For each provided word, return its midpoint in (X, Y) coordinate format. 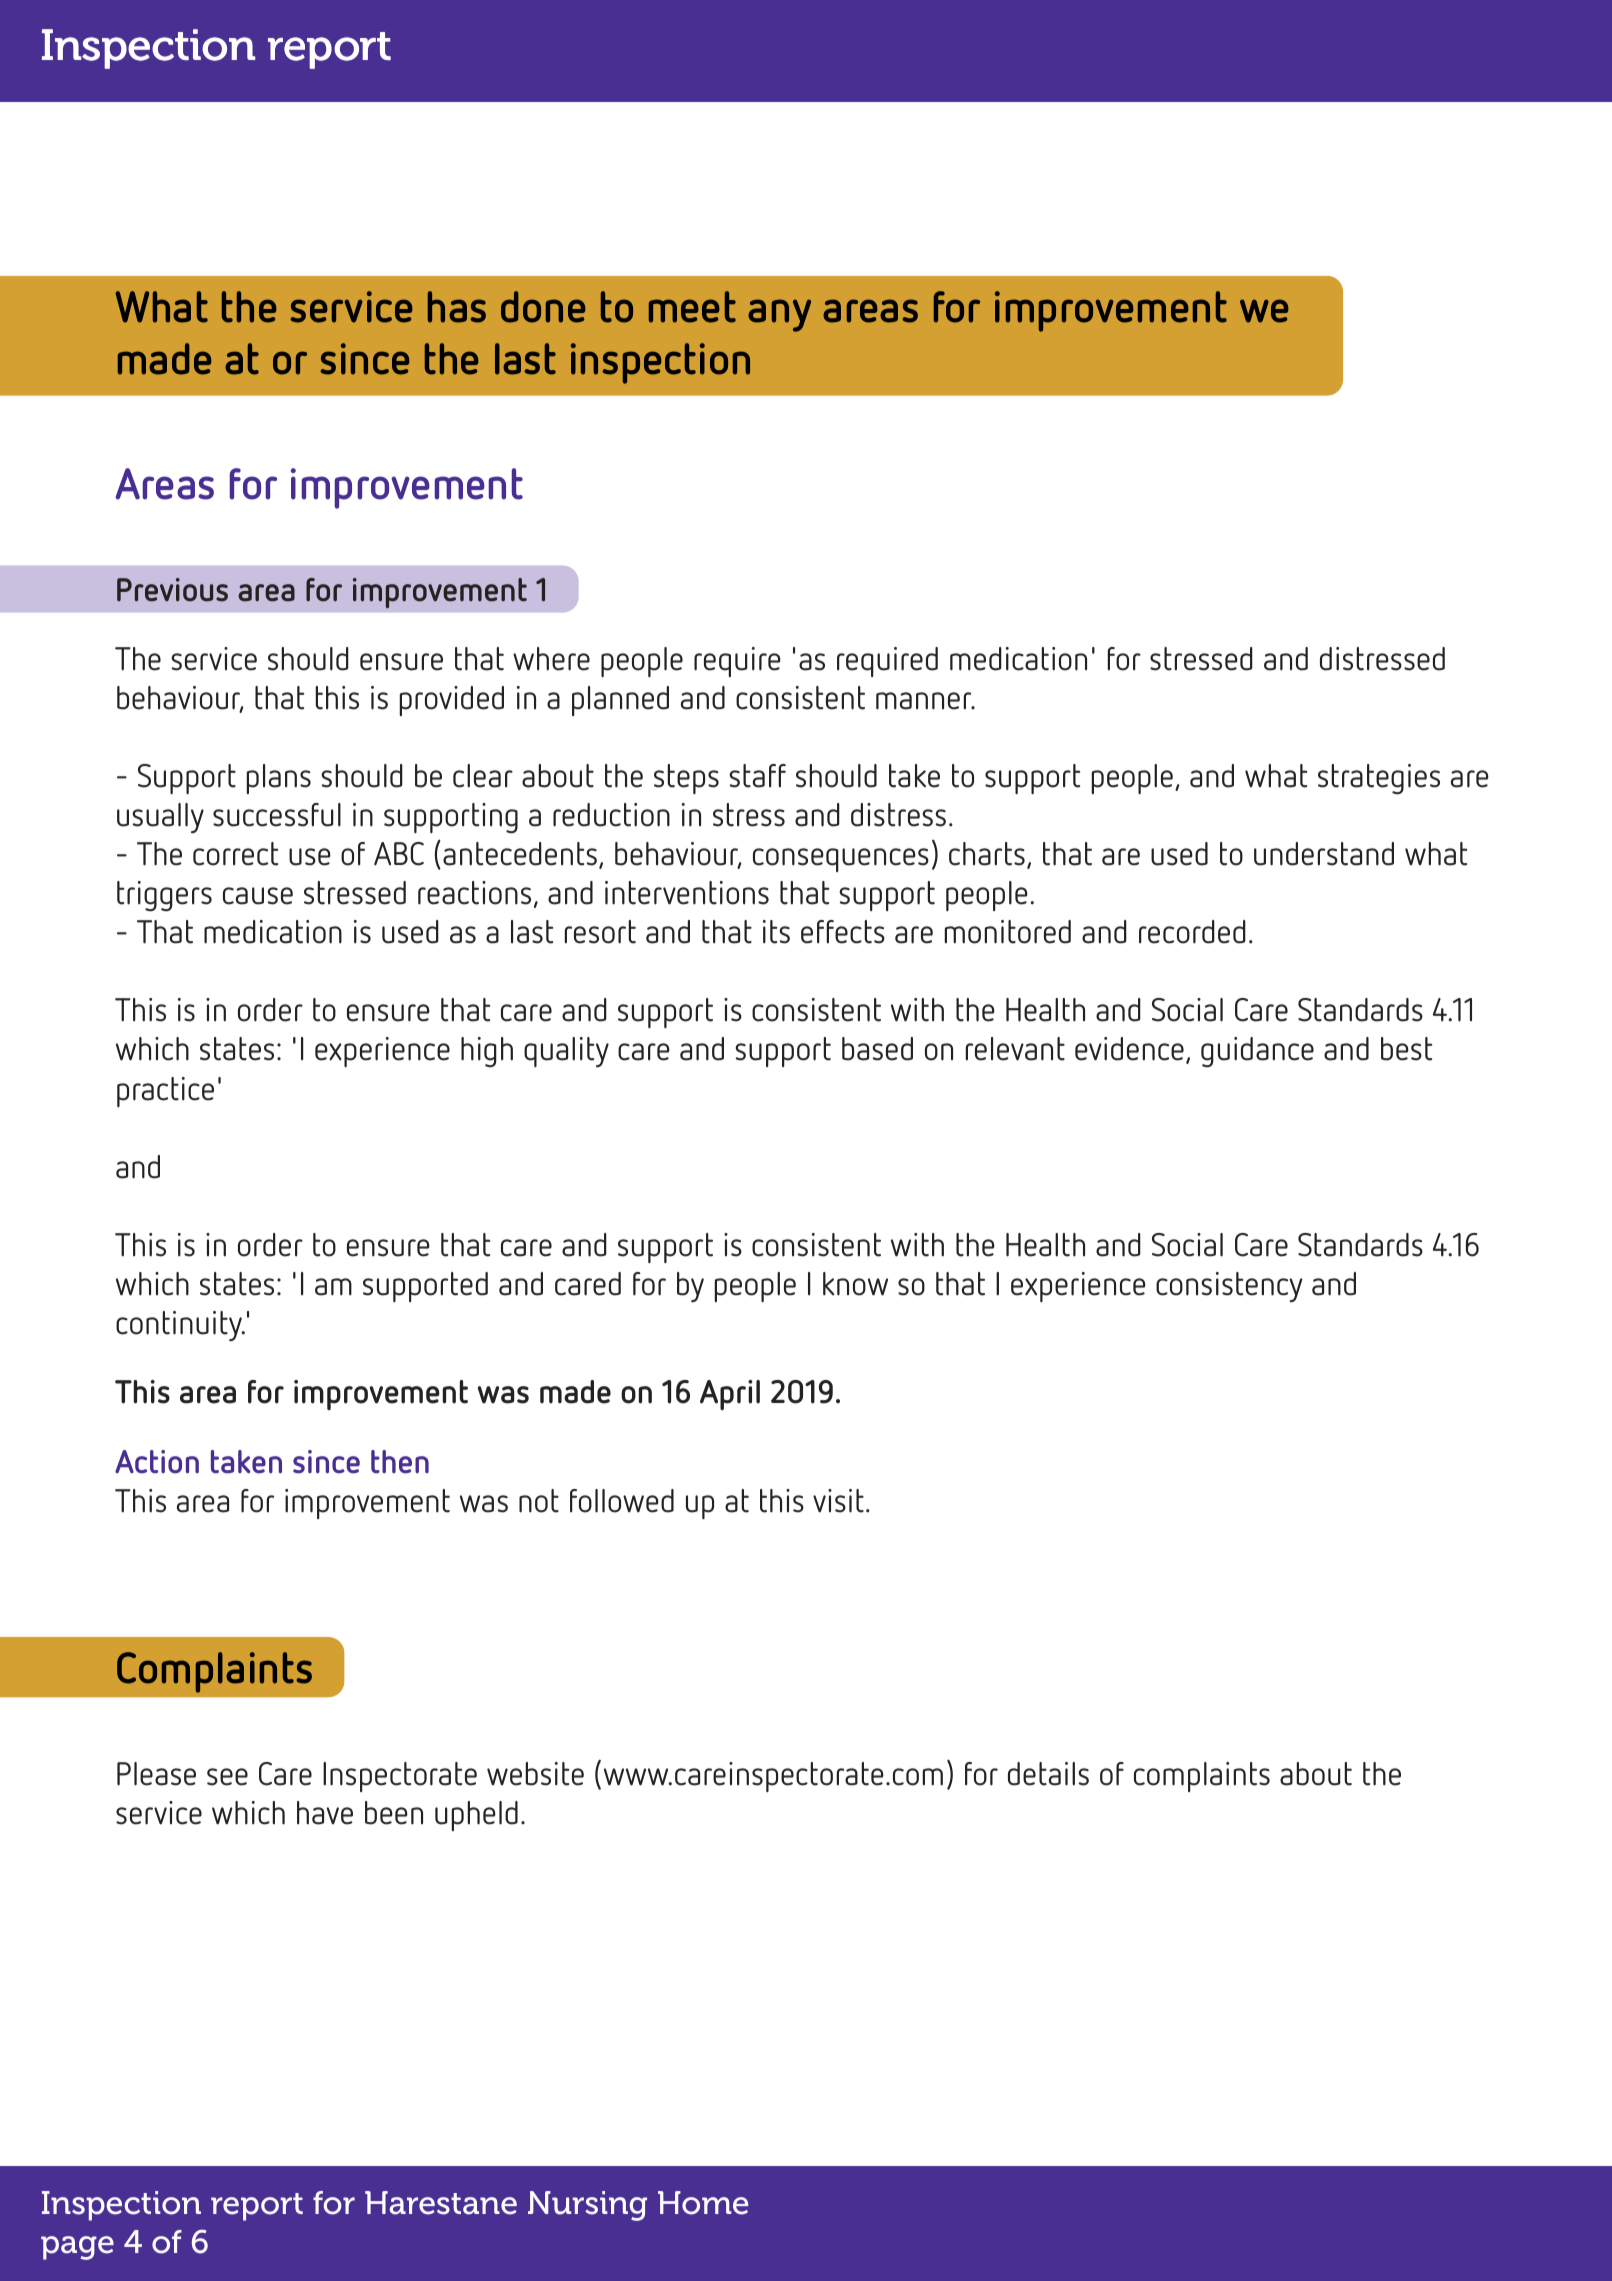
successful (277, 815)
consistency (1229, 1287)
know (855, 1284)
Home (703, 2203)
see (227, 1777)
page (77, 2248)
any (779, 315)
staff (757, 776)
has (457, 307)
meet (692, 307)
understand (1324, 854)
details (1048, 1774)
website (535, 1774)
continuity (180, 1326)
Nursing (587, 2206)
